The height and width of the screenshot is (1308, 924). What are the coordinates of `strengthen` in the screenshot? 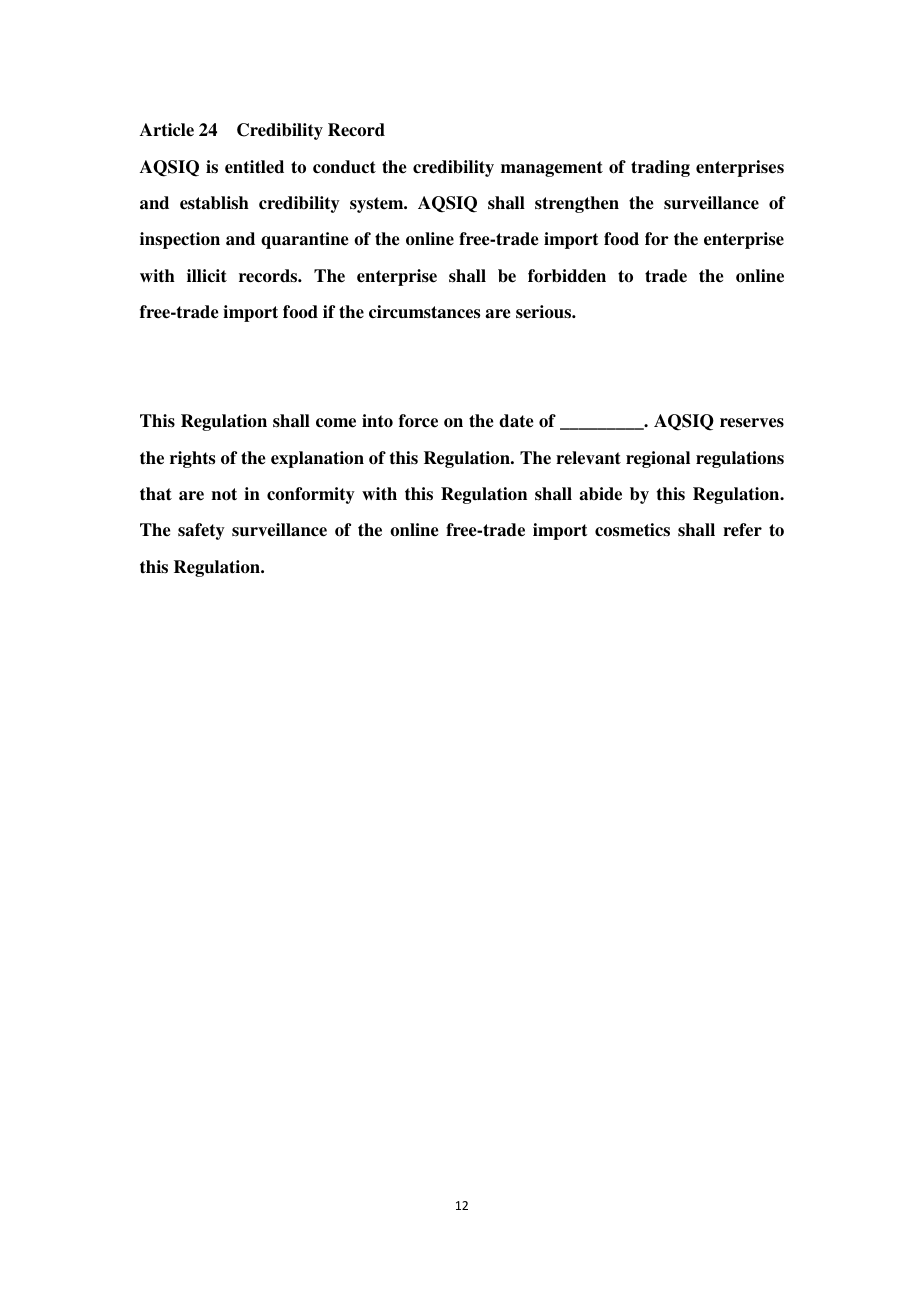 It's located at (577, 204).
